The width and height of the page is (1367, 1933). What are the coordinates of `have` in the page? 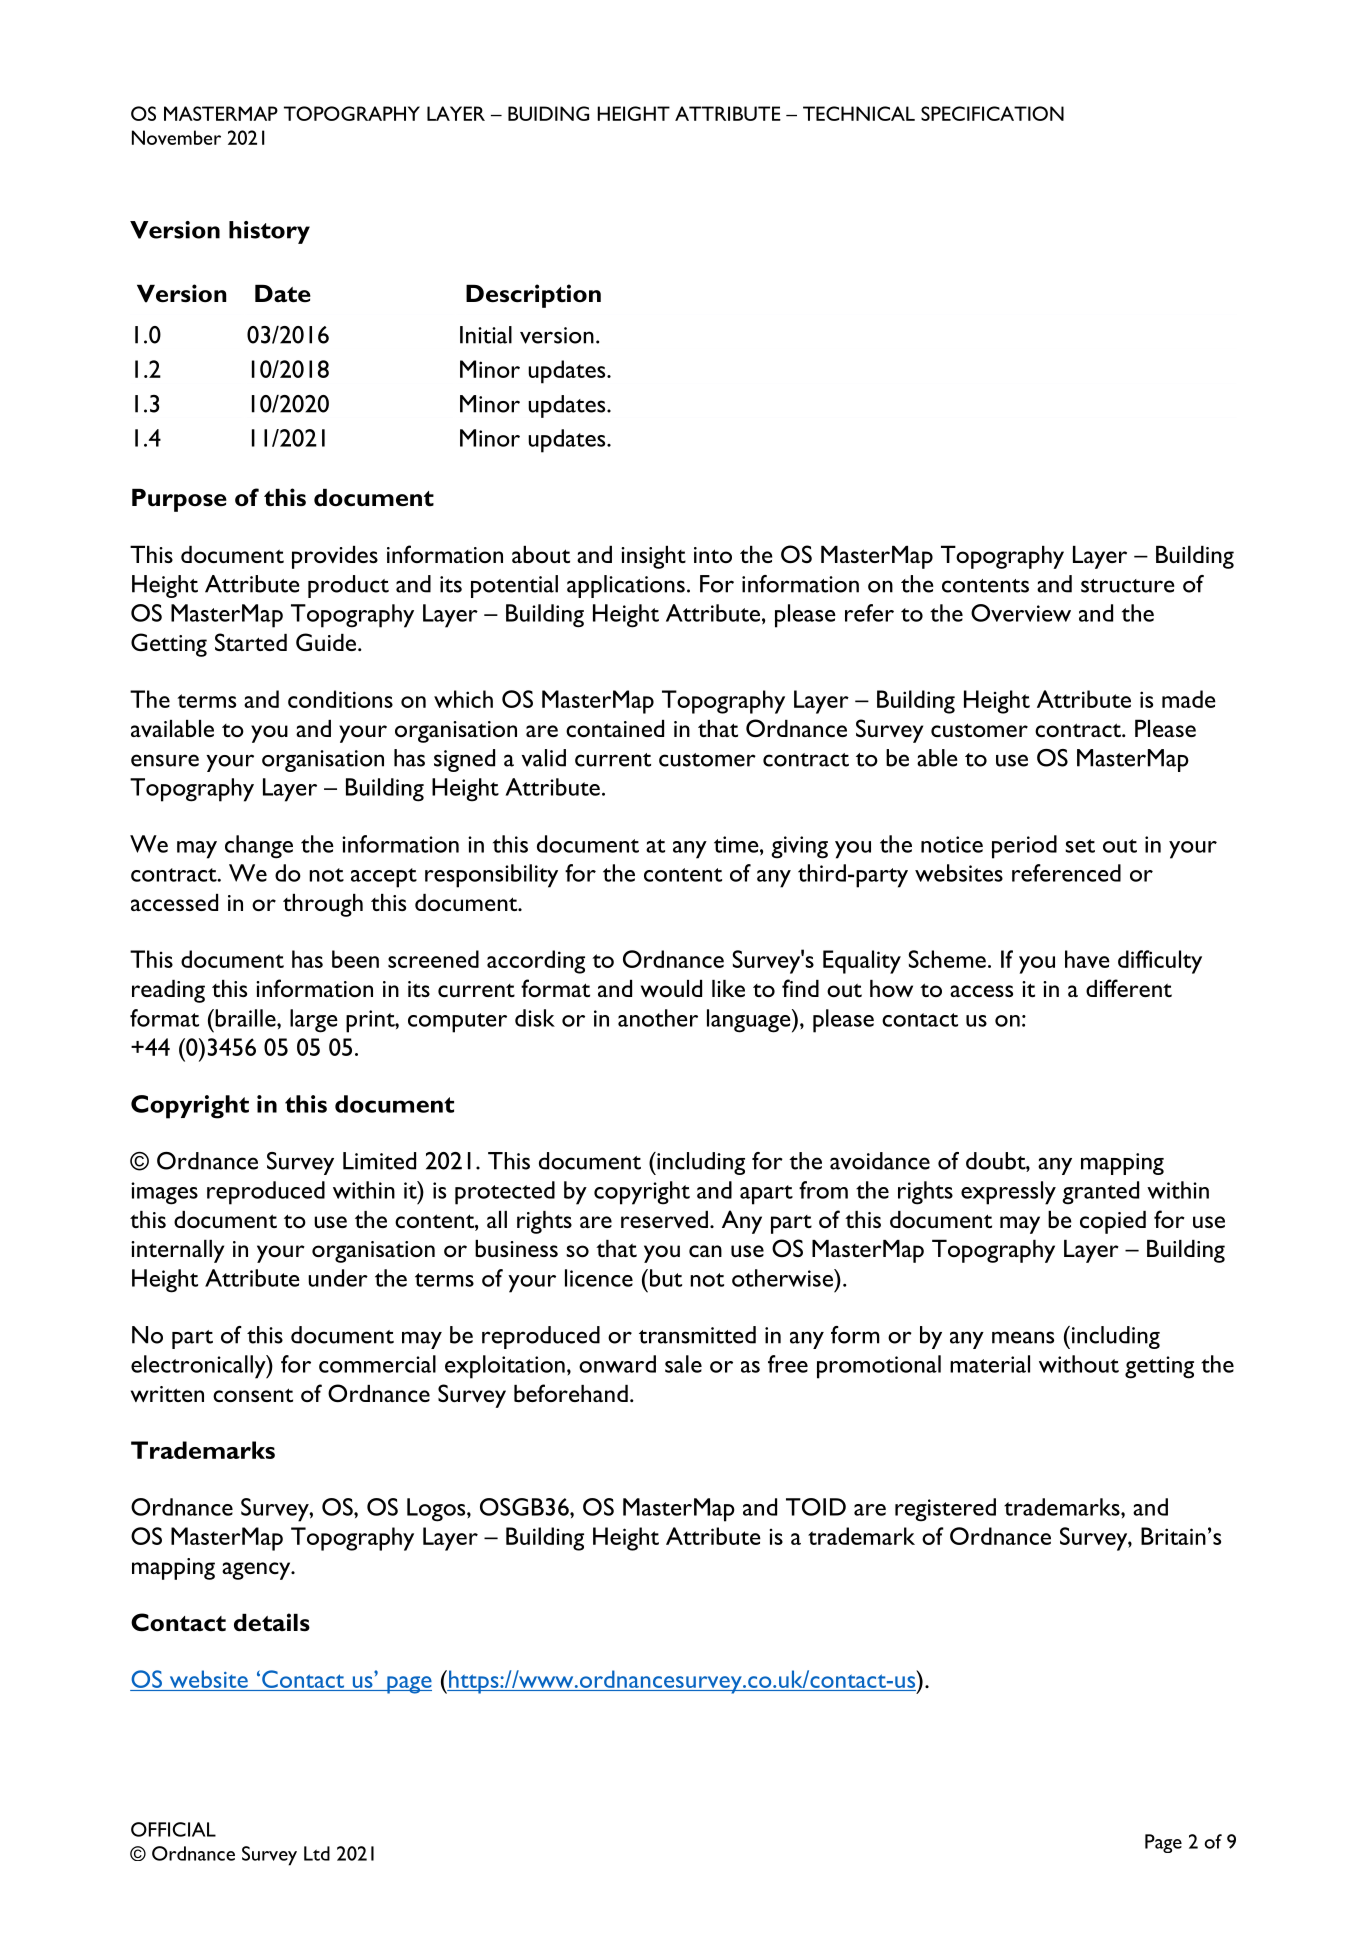 It's located at (1087, 959).
